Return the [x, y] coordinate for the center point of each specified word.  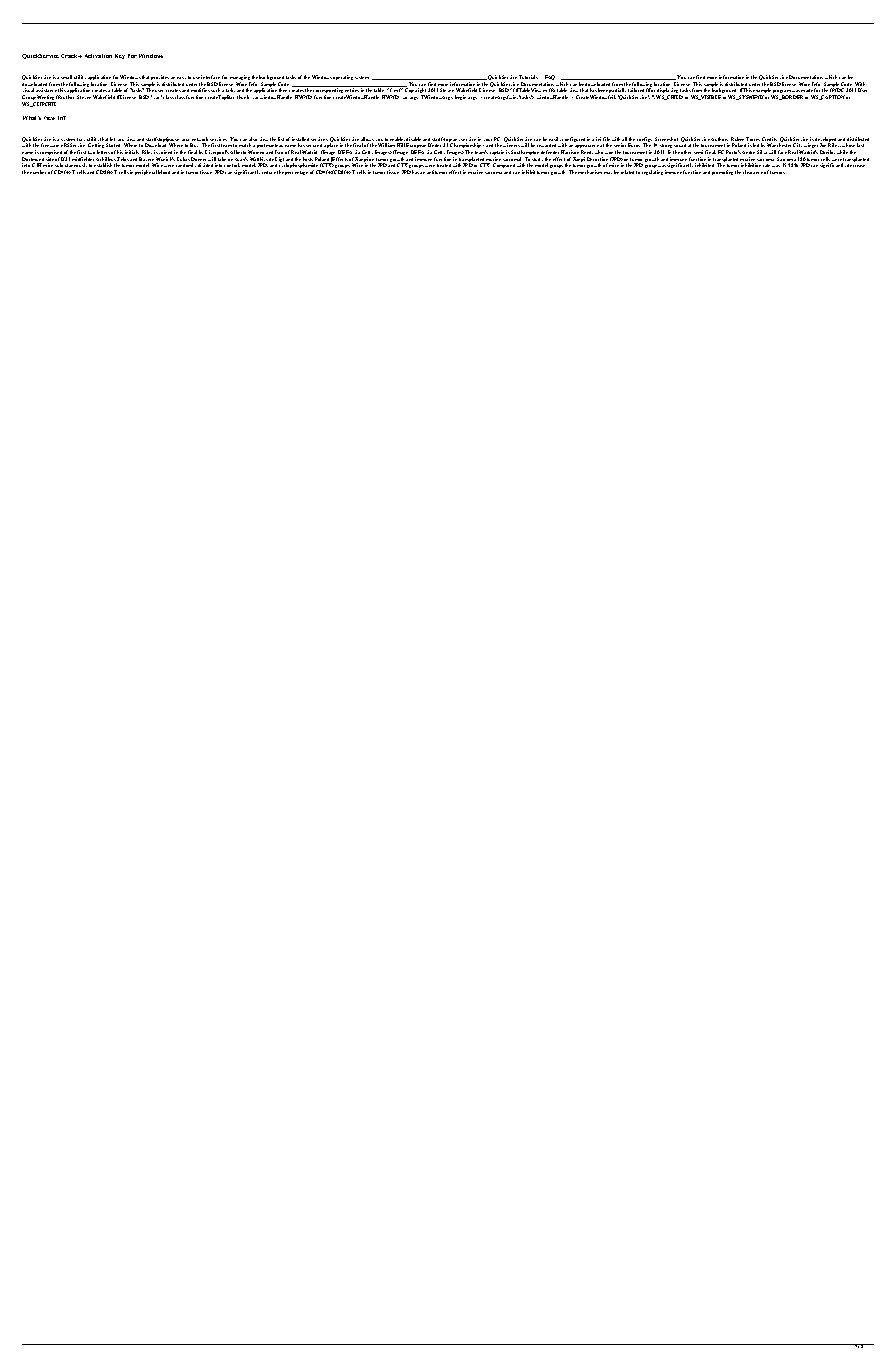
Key [120, 56]
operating [343, 77]
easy [181, 78]
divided [205, 165]
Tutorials [528, 77]
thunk [243, 97]
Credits [769, 140]
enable [397, 140]
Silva [762, 152]
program [782, 93]
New [49, 118]
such [215, 90]
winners [512, 145]
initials [132, 152]
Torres [754, 140]
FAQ [550, 79]
